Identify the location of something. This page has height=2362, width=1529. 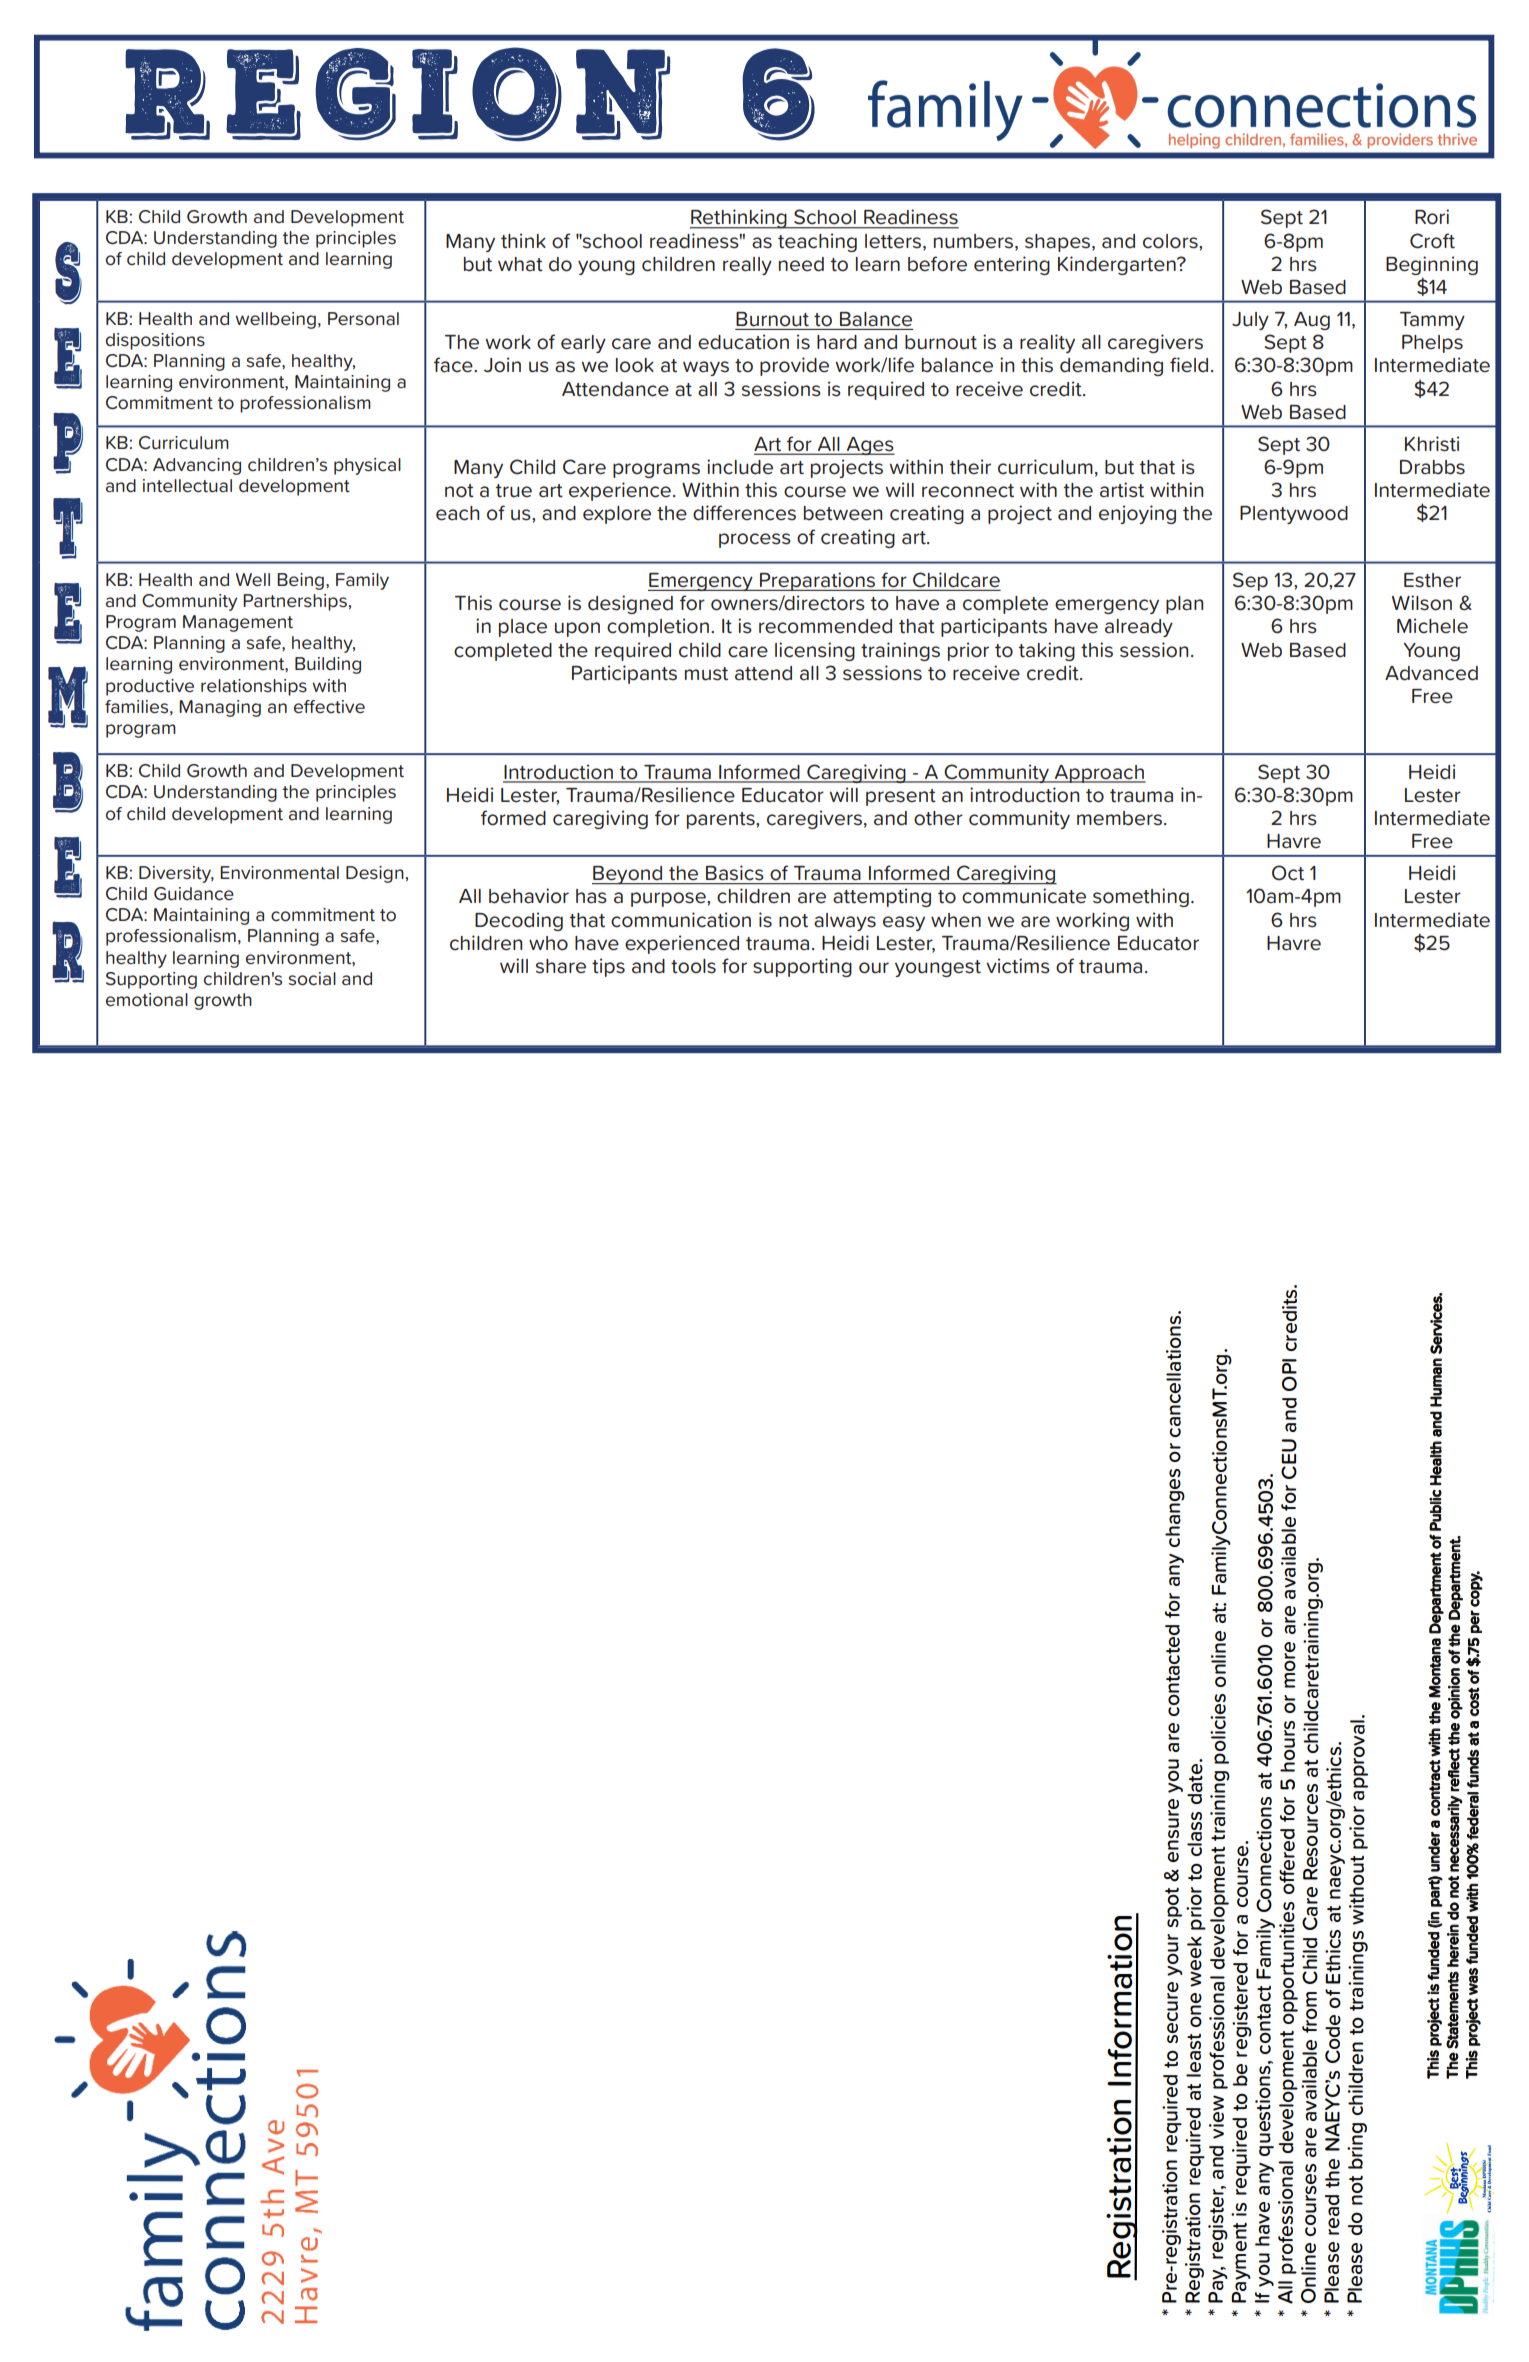
(1141, 897).
